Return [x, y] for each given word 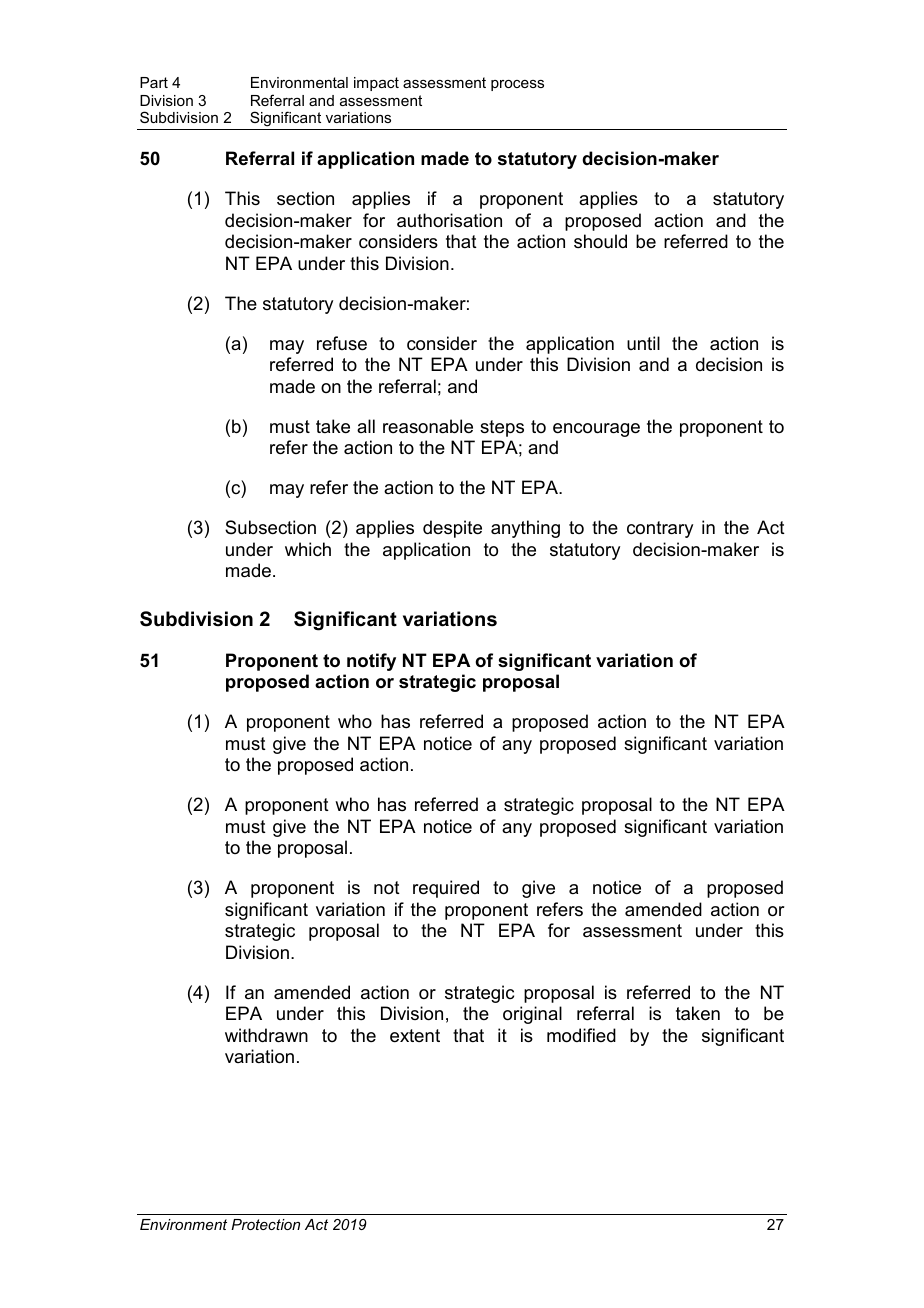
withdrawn [266, 1035]
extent [415, 1036]
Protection [265, 1224]
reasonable [428, 426]
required [446, 889]
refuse [342, 343]
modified [581, 1035]
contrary [660, 529]
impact [376, 84]
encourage [596, 430]
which [308, 549]
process [517, 85]
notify [371, 662]
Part [154, 82]
